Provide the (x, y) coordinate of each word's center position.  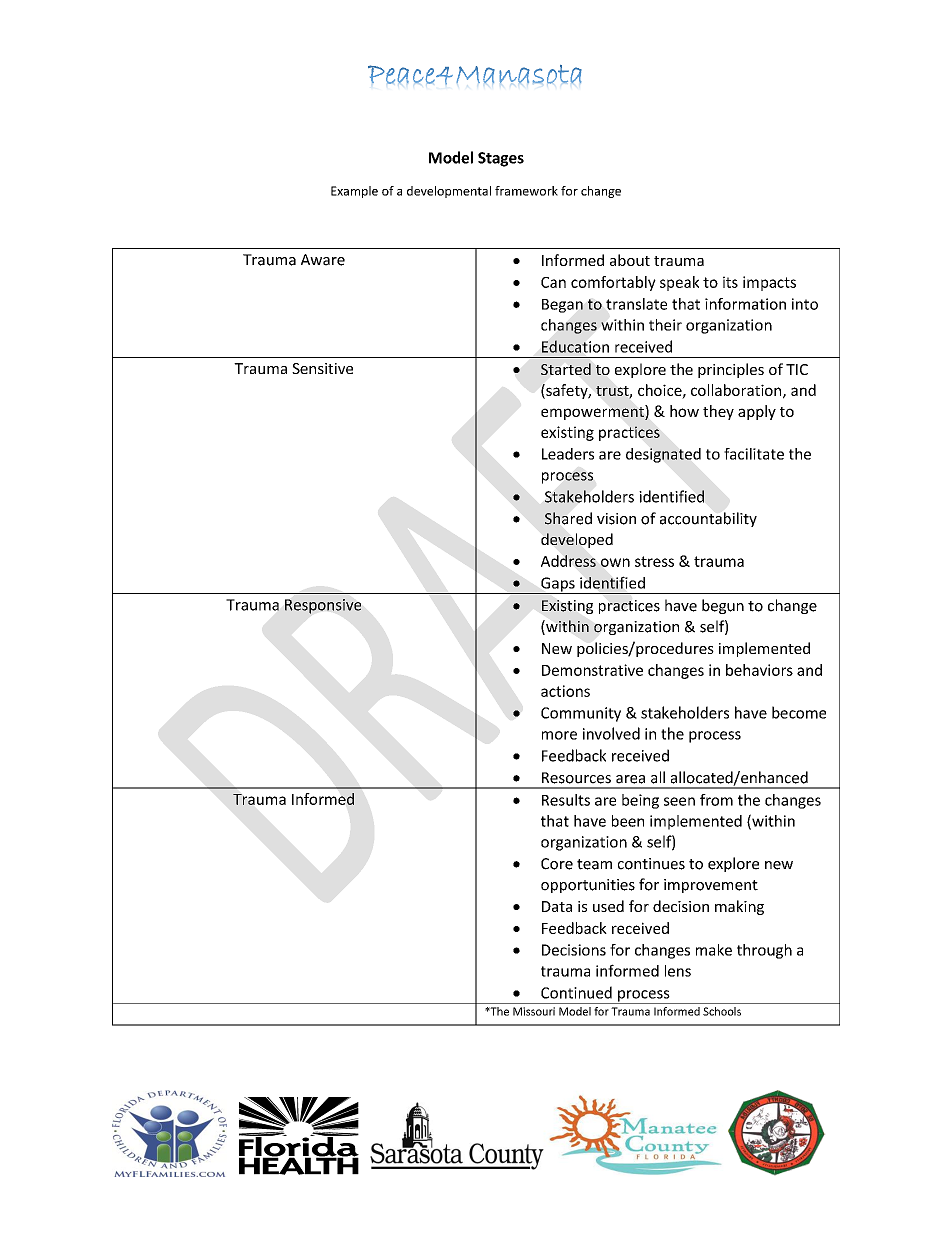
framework (526, 191)
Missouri (534, 1011)
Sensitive (322, 368)
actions (565, 691)
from (716, 800)
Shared (568, 518)
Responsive (323, 606)
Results (566, 800)
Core (557, 864)
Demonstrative (592, 670)
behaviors (759, 670)
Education (575, 346)
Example (354, 192)
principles (731, 370)
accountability (708, 519)
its (730, 282)
